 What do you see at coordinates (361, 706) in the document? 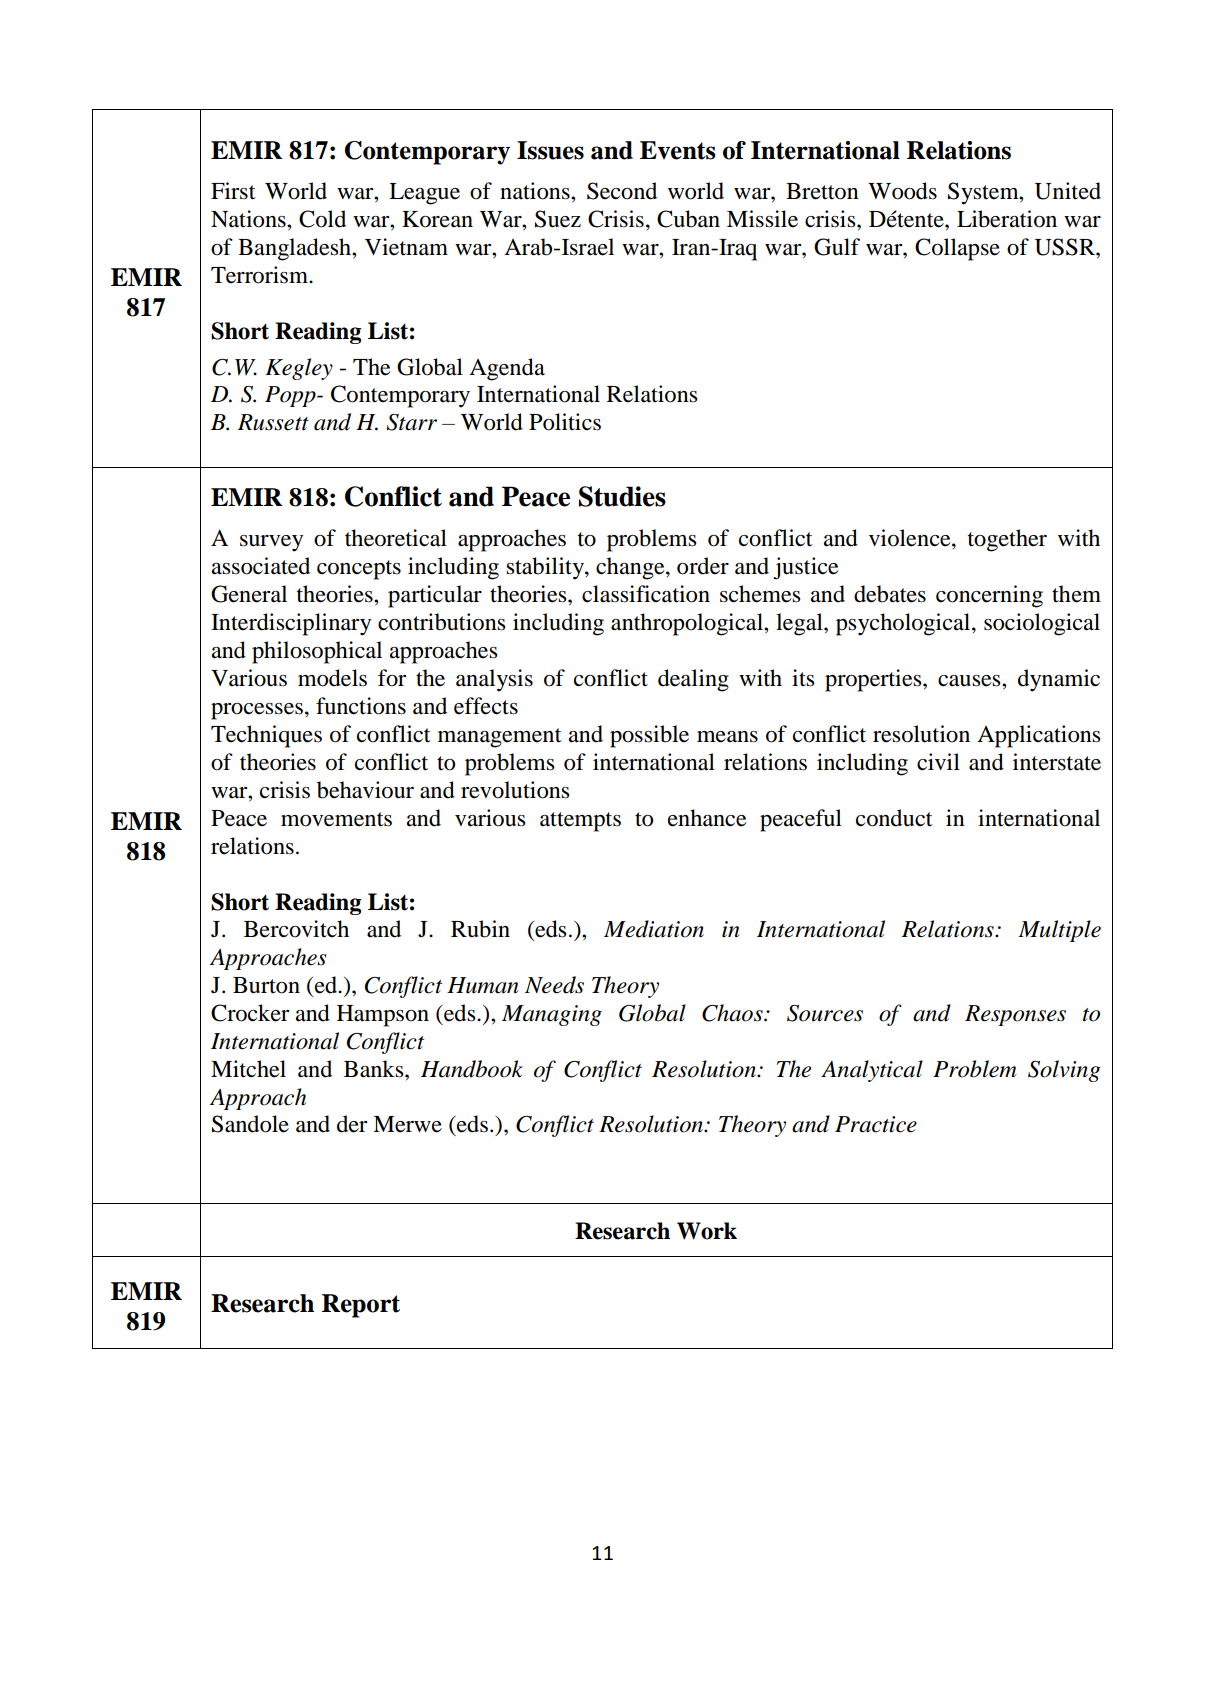
I see `functions` at bounding box center [361, 706].
